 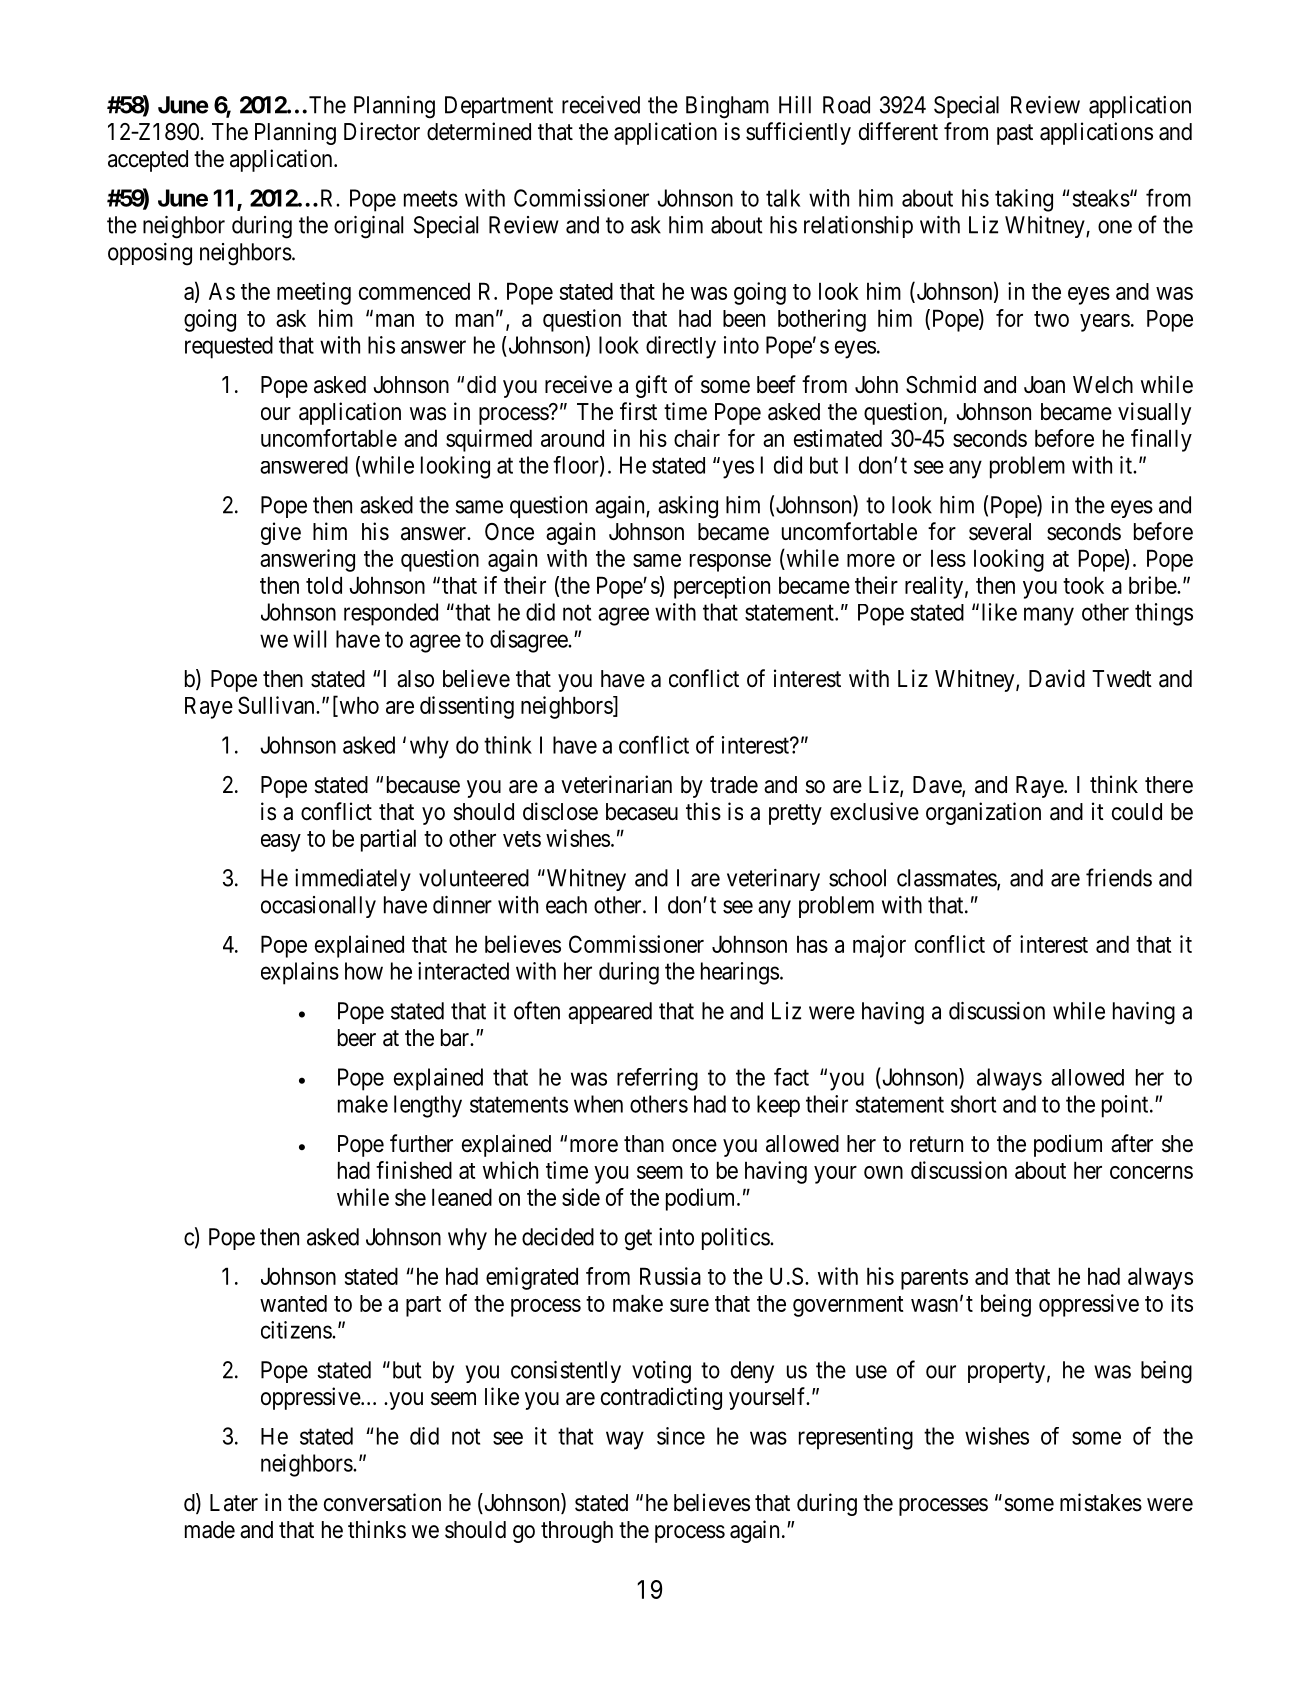 What do you see at coordinates (1083, 585) in the screenshot?
I see `took` at bounding box center [1083, 585].
